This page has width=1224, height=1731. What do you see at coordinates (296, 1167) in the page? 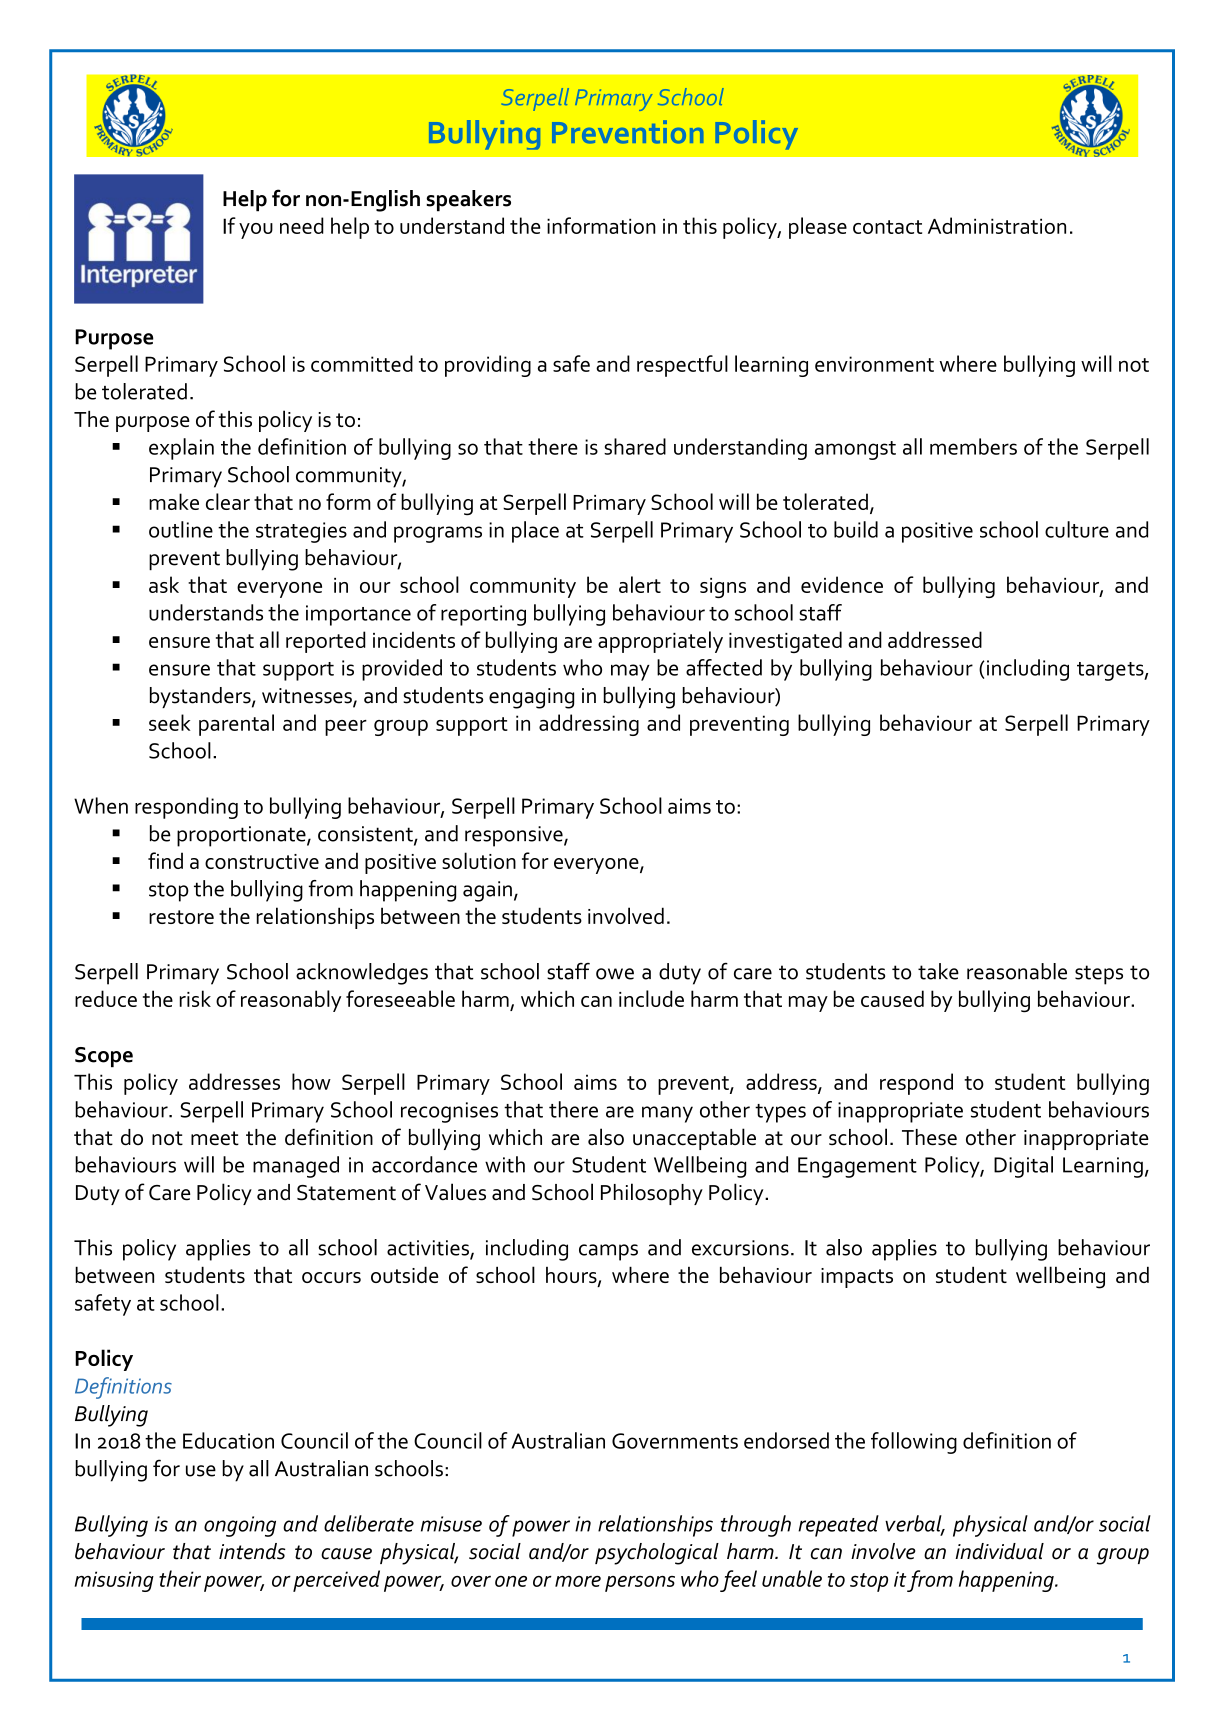
I see `managed` at bounding box center [296, 1167].
